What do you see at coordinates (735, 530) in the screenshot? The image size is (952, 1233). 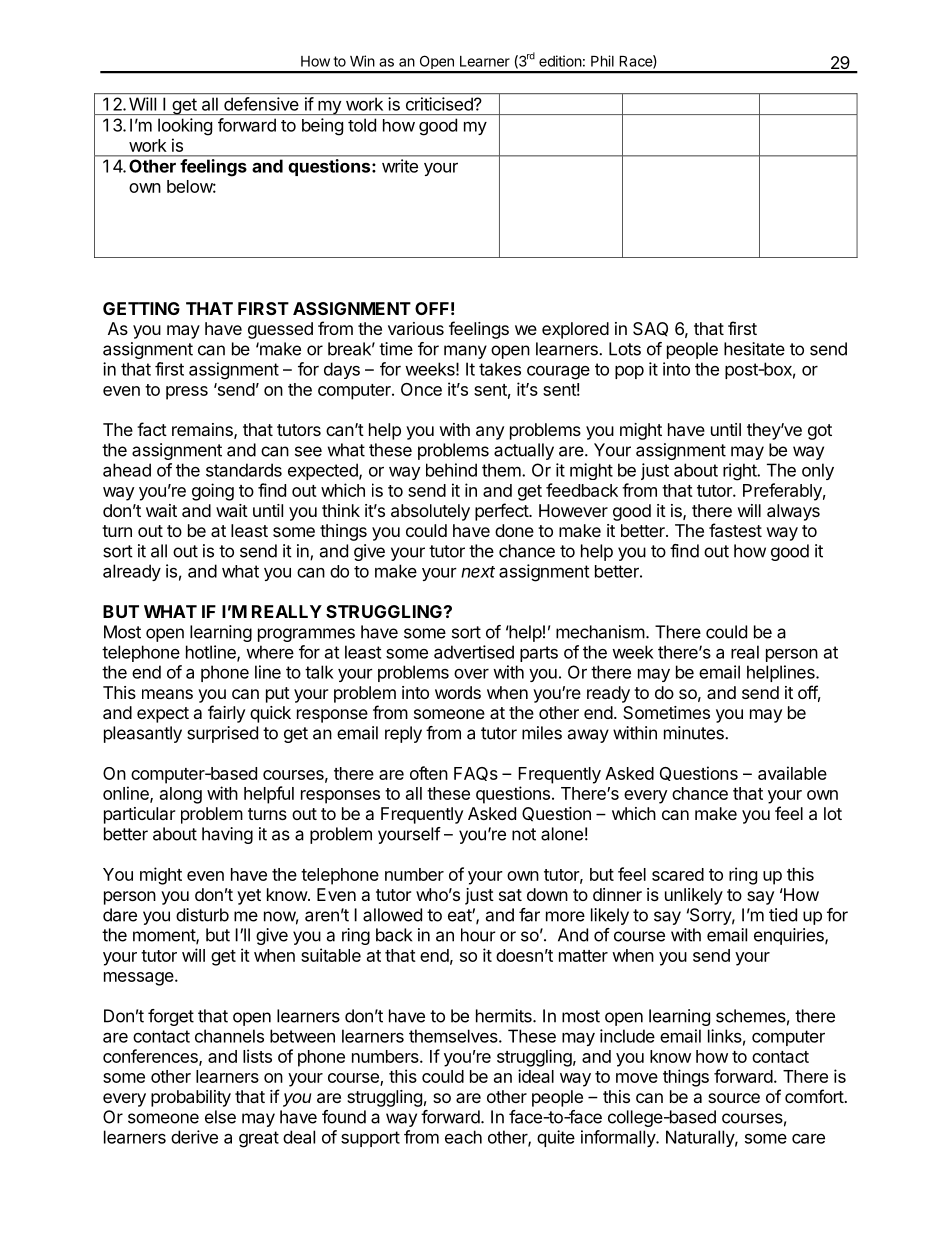 I see `fastest` at bounding box center [735, 530].
